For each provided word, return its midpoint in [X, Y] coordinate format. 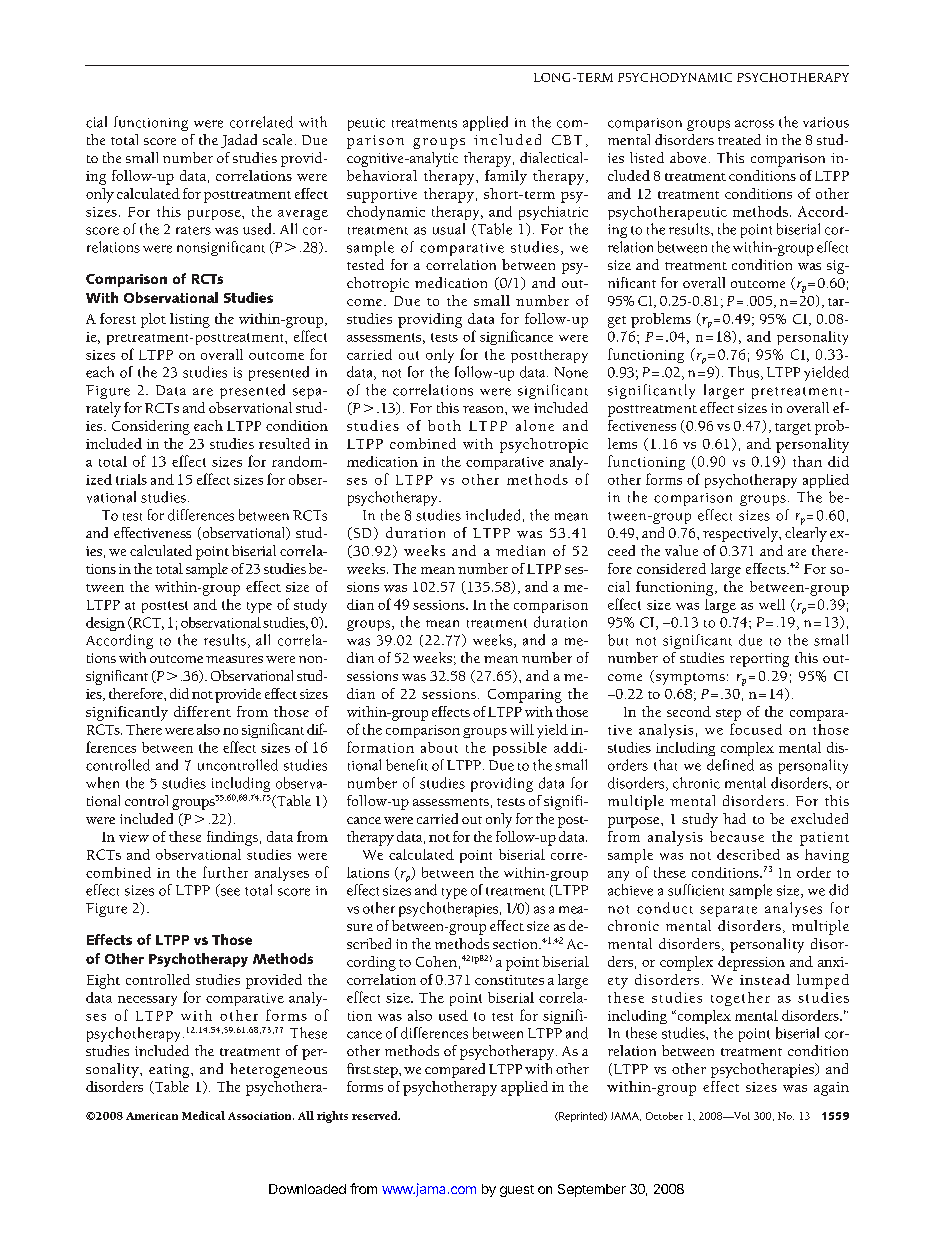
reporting [759, 660]
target [793, 429]
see [229, 892]
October [664, 1116]
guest [517, 1191]
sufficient [696, 890]
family [506, 177]
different [202, 711]
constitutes [509, 980]
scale [277, 139]
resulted [284, 443]
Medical [203, 1115]
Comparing [525, 696]
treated [739, 139]
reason [484, 409]
